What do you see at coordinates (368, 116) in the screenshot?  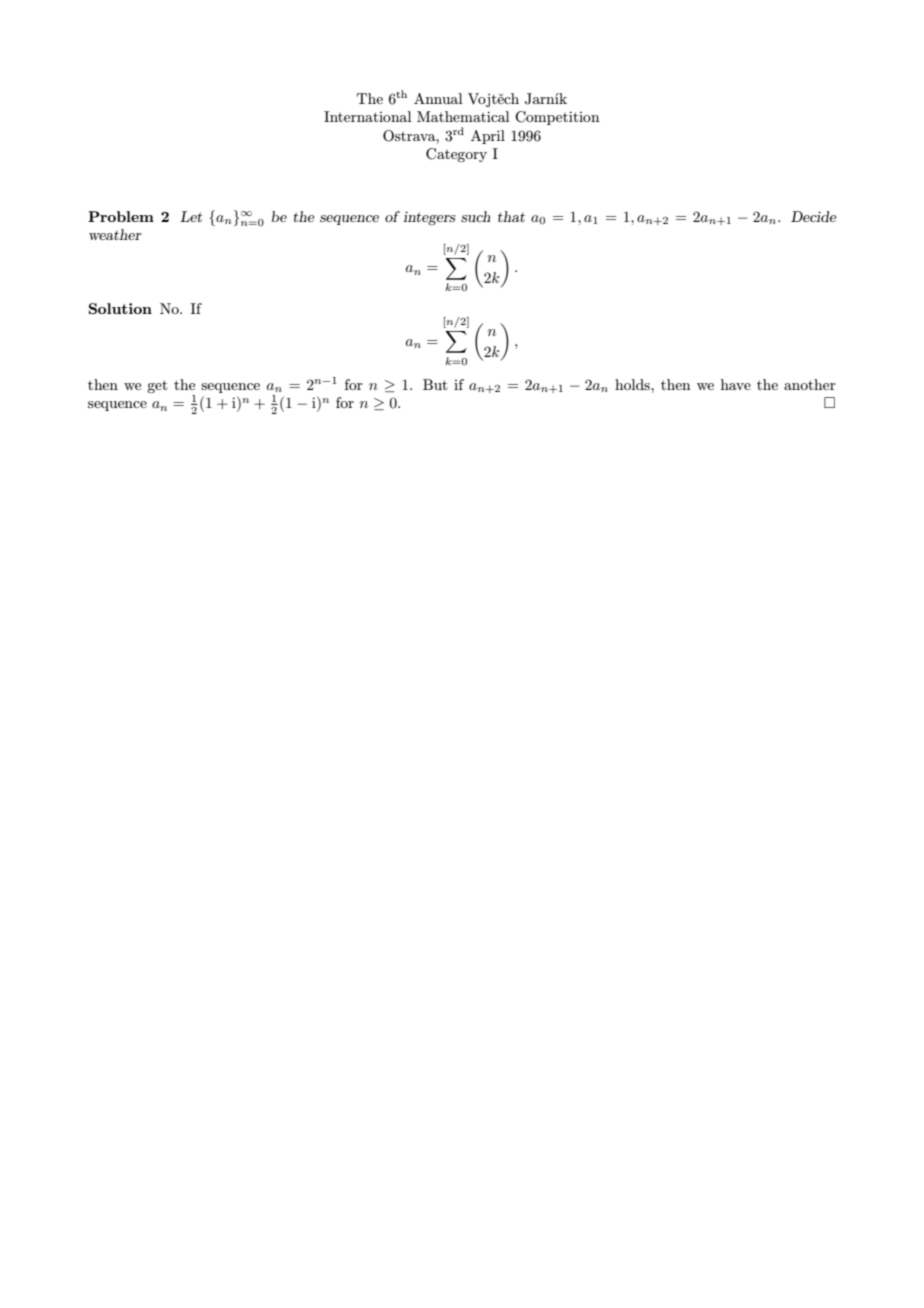 I see `International` at bounding box center [368, 116].
